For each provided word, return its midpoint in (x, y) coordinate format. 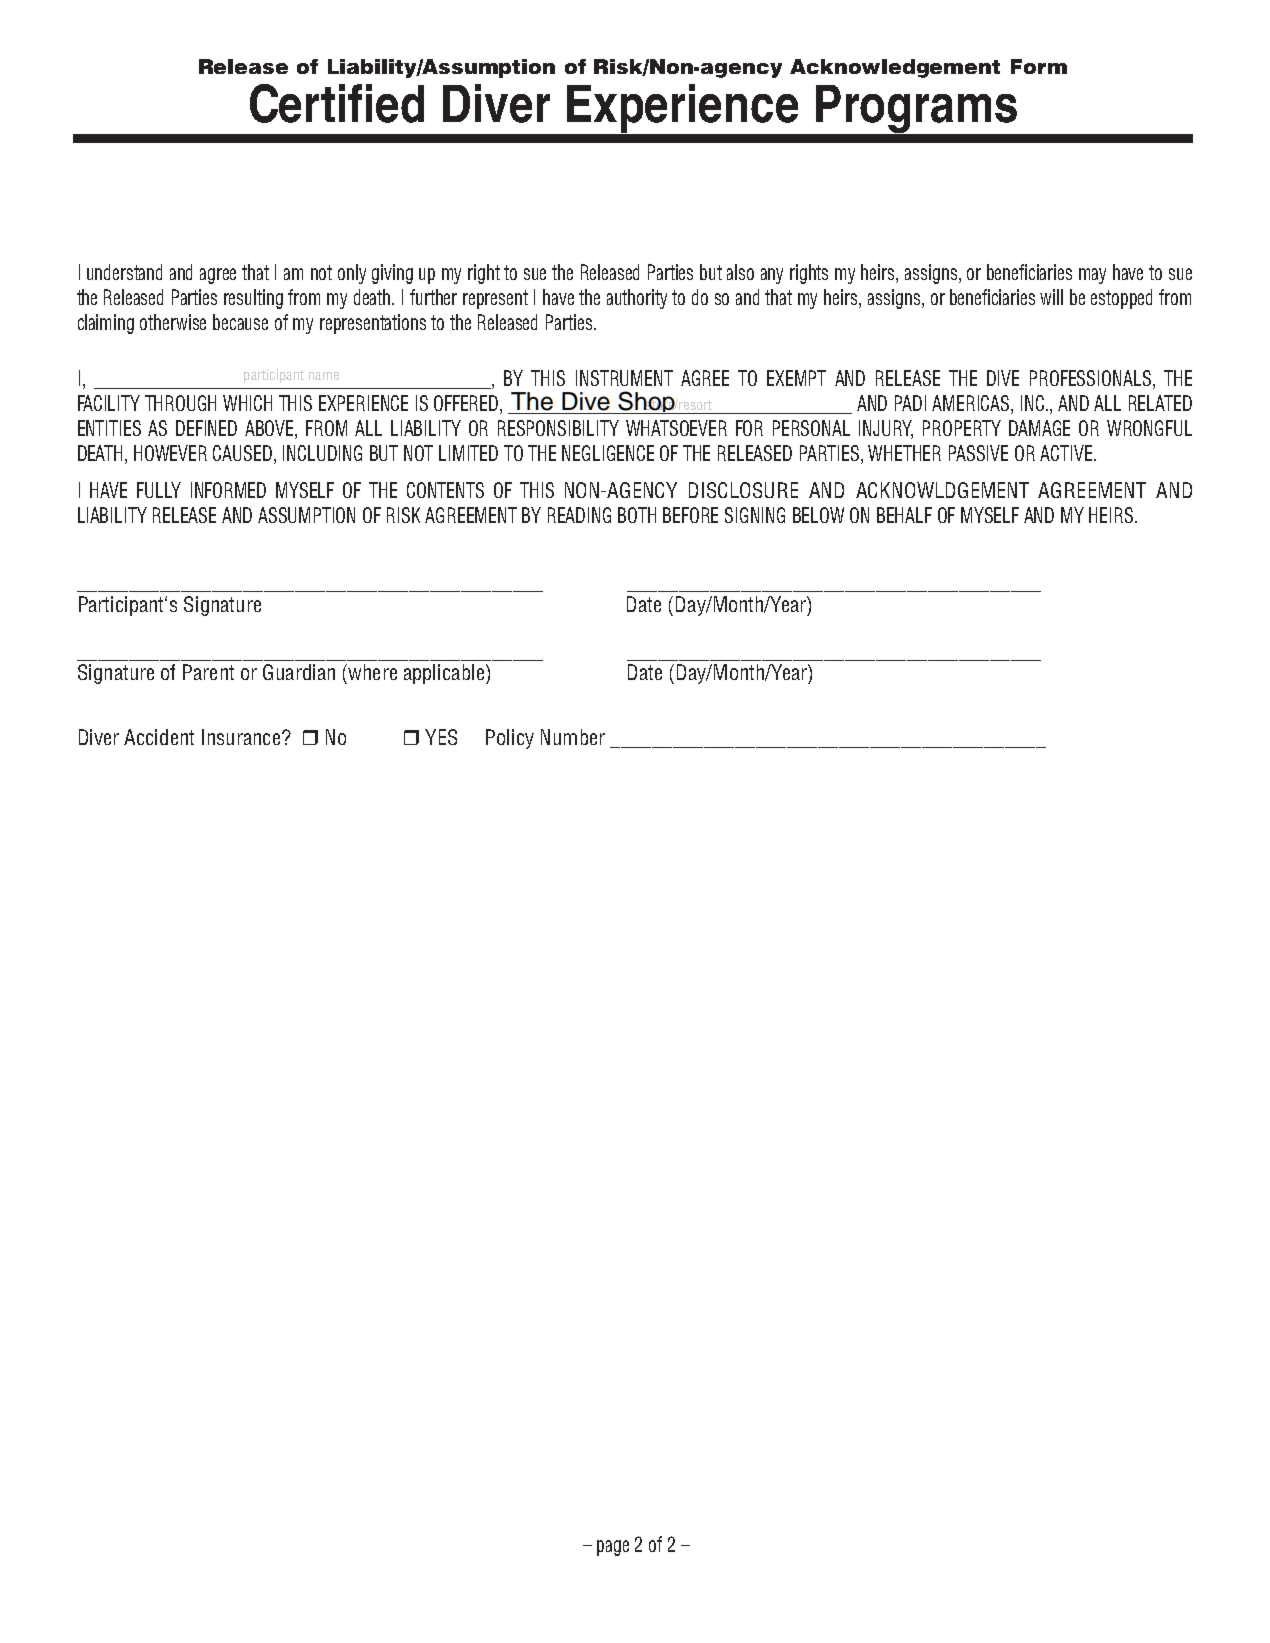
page (613, 1548)
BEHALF (904, 515)
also (740, 272)
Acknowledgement (895, 68)
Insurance (241, 737)
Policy (510, 739)
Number (573, 737)
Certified (337, 103)
